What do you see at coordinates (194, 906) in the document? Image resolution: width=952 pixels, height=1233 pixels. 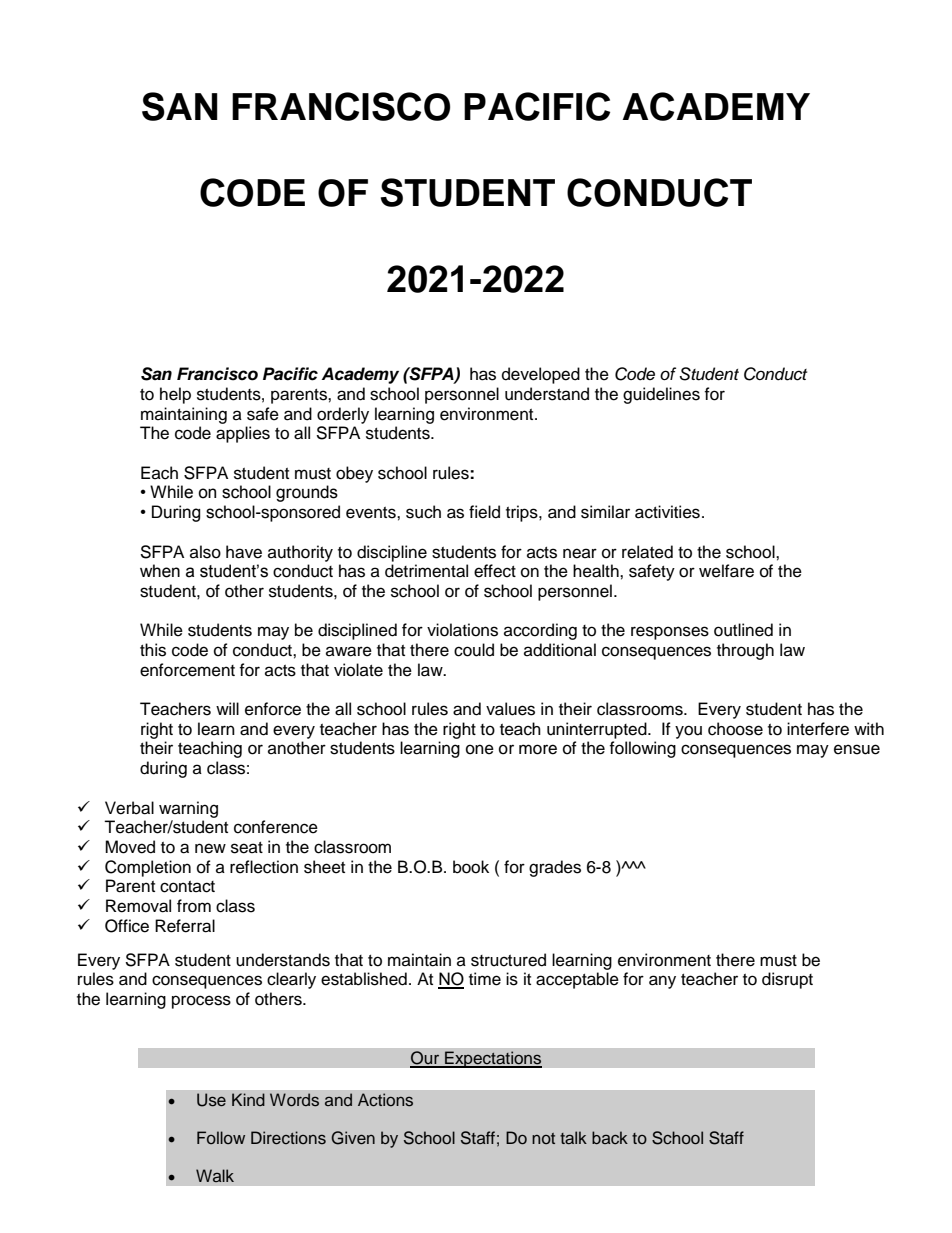 I see `from` at bounding box center [194, 906].
